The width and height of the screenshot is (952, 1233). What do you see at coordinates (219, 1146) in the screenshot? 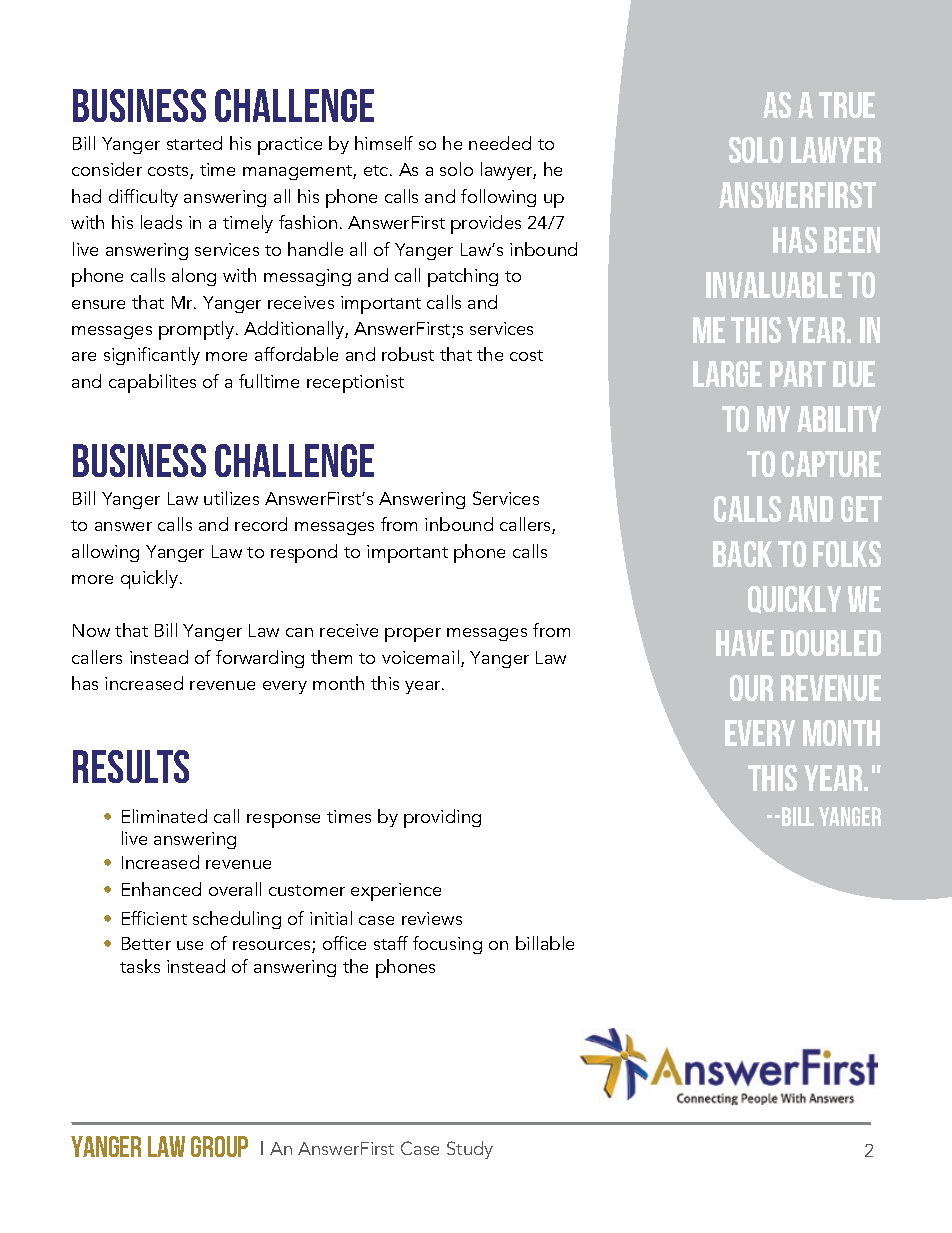
I see `group` at bounding box center [219, 1146].
